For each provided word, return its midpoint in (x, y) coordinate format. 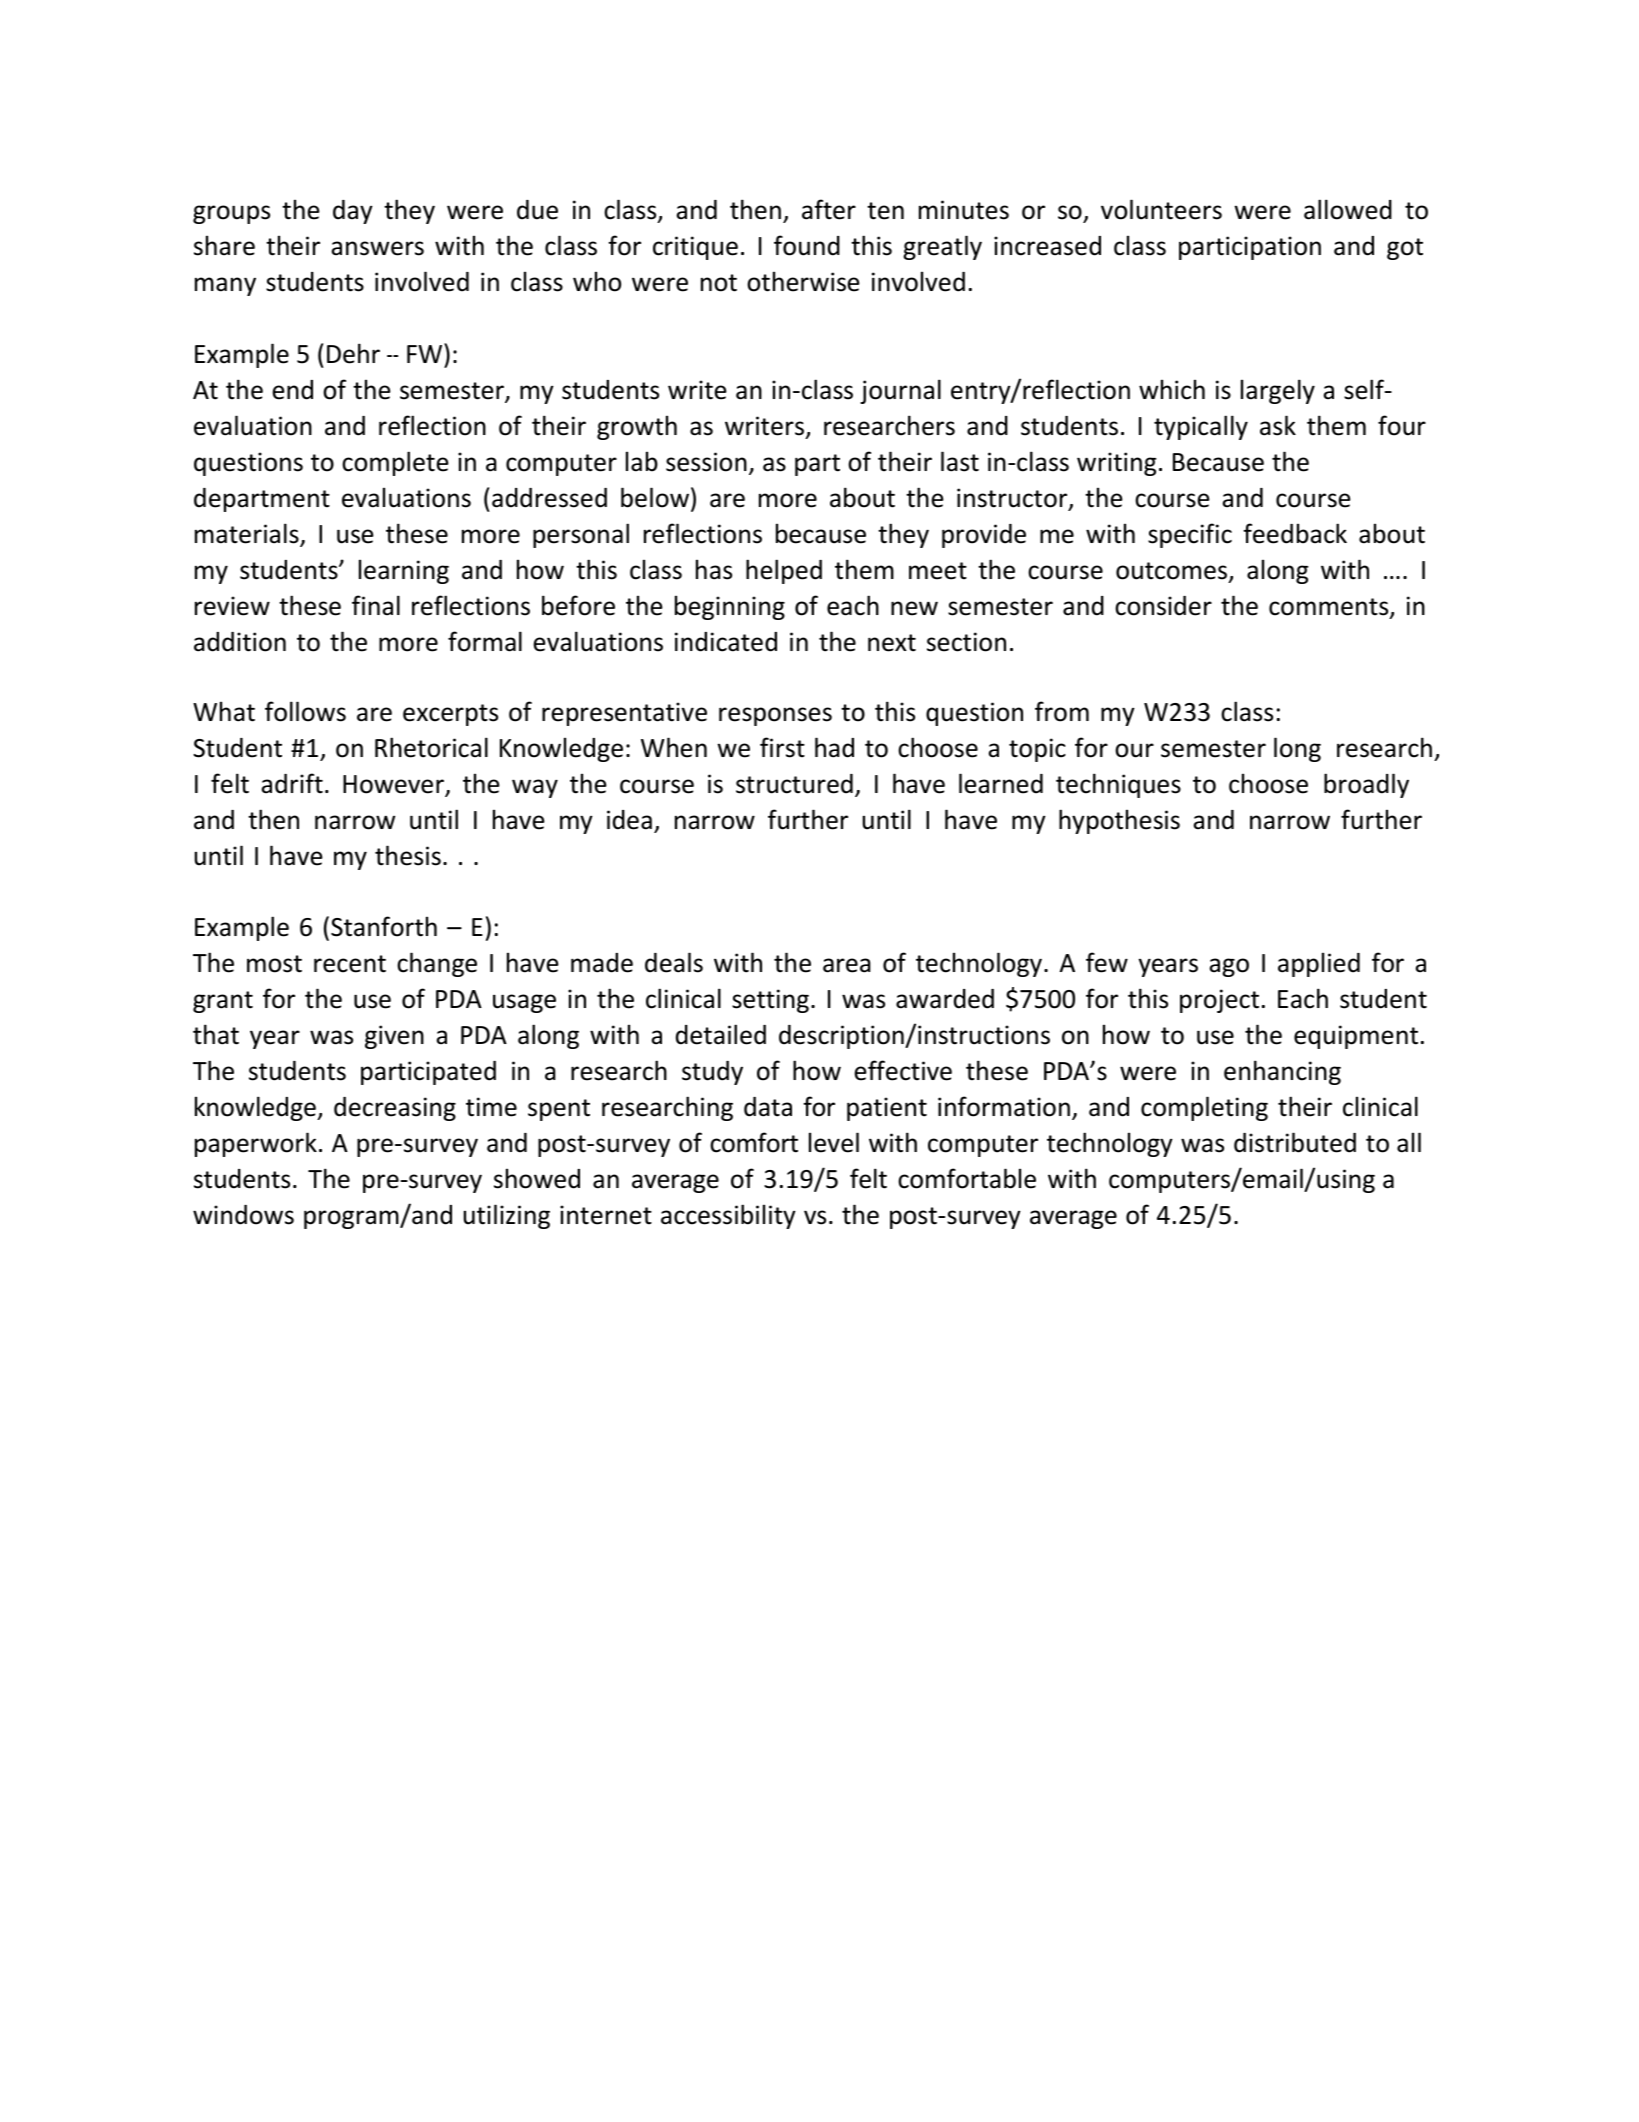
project (1219, 1001)
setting (770, 1001)
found (807, 245)
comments (1330, 608)
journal (900, 391)
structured (794, 784)
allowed (1348, 209)
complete (395, 463)
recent (350, 964)
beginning (730, 607)
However (394, 785)
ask (1278, 425)
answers (377, 248)
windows (243, 1215)
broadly (1366, 785)
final (376, 605)
